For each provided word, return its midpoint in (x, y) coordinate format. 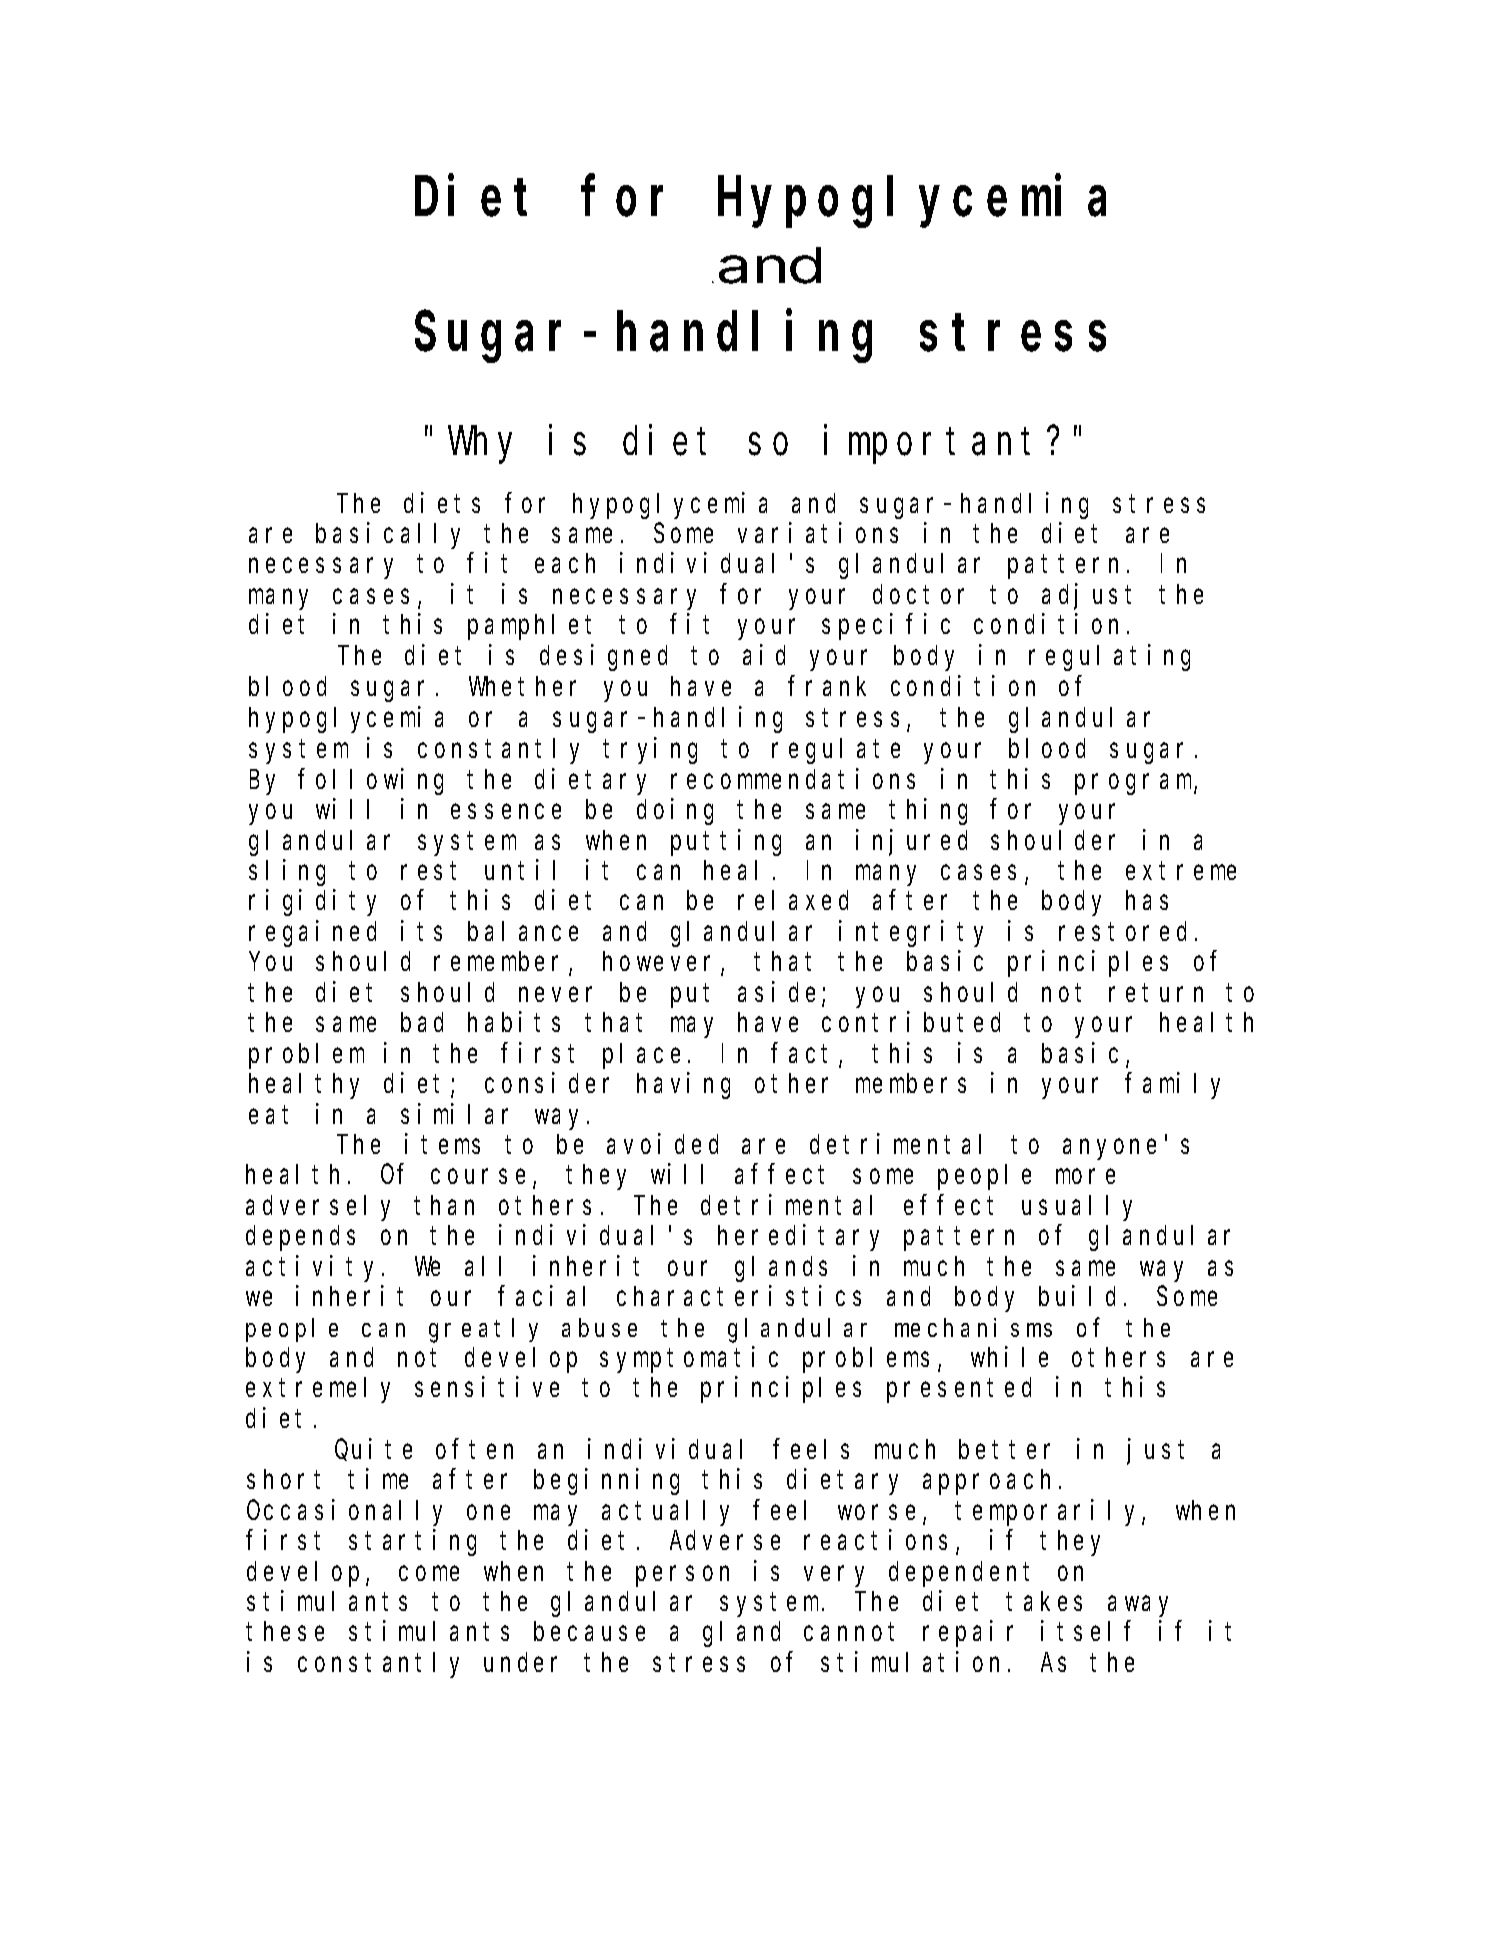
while (1009, 1357)
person (682, 1576)
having (683, 1086)
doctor (918, 594)
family (1173, 1086)
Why (480, 445)
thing (928, 812)
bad (422, 1022)
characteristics (739, 1296)
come (429, 1573)
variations (818, 532)
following (371, 781)
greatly (483, 1330)
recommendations (793, 778)
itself (1085, 1631)
